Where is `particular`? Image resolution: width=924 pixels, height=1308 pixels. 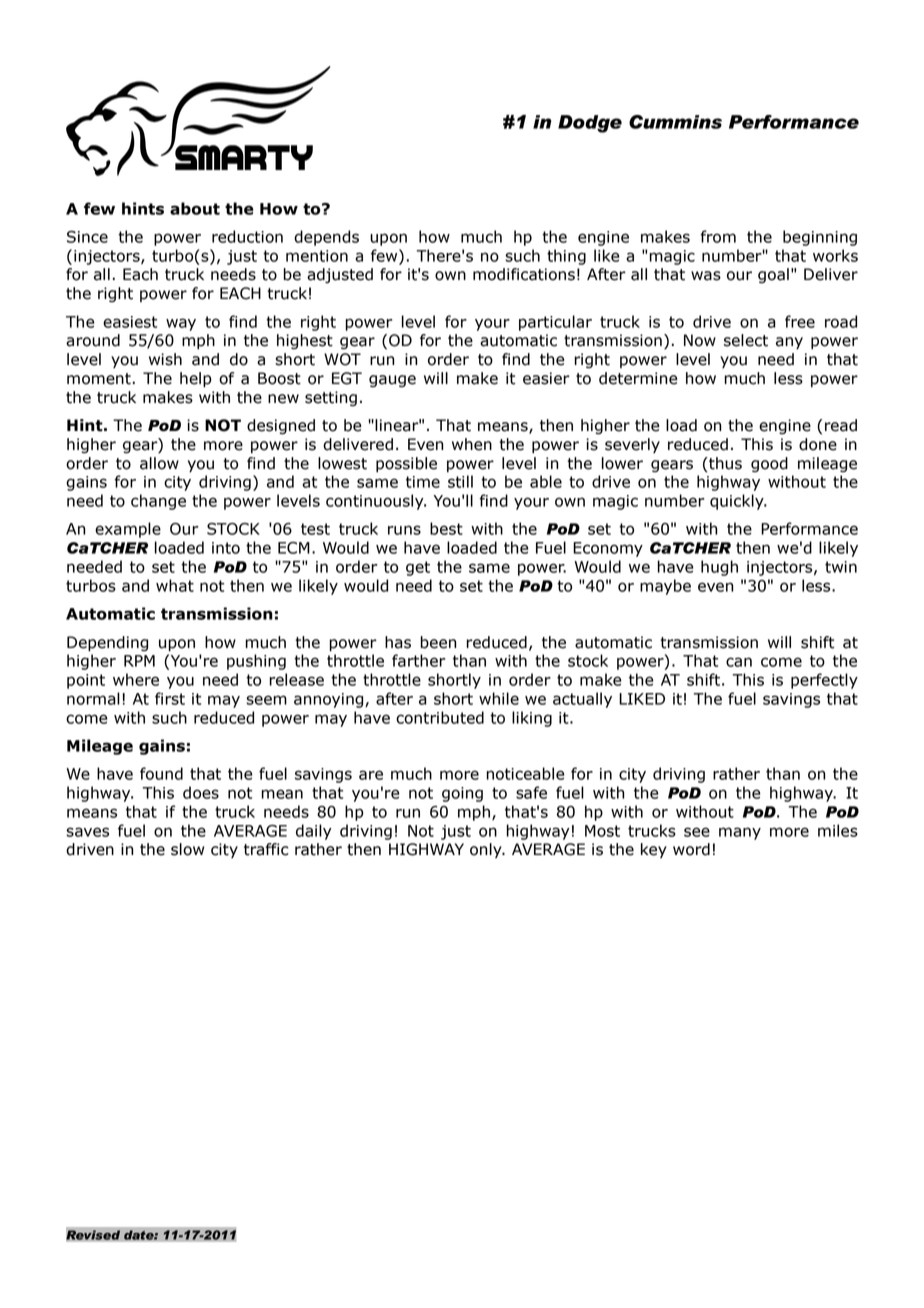 particular is located at coordinates (555, 323).
